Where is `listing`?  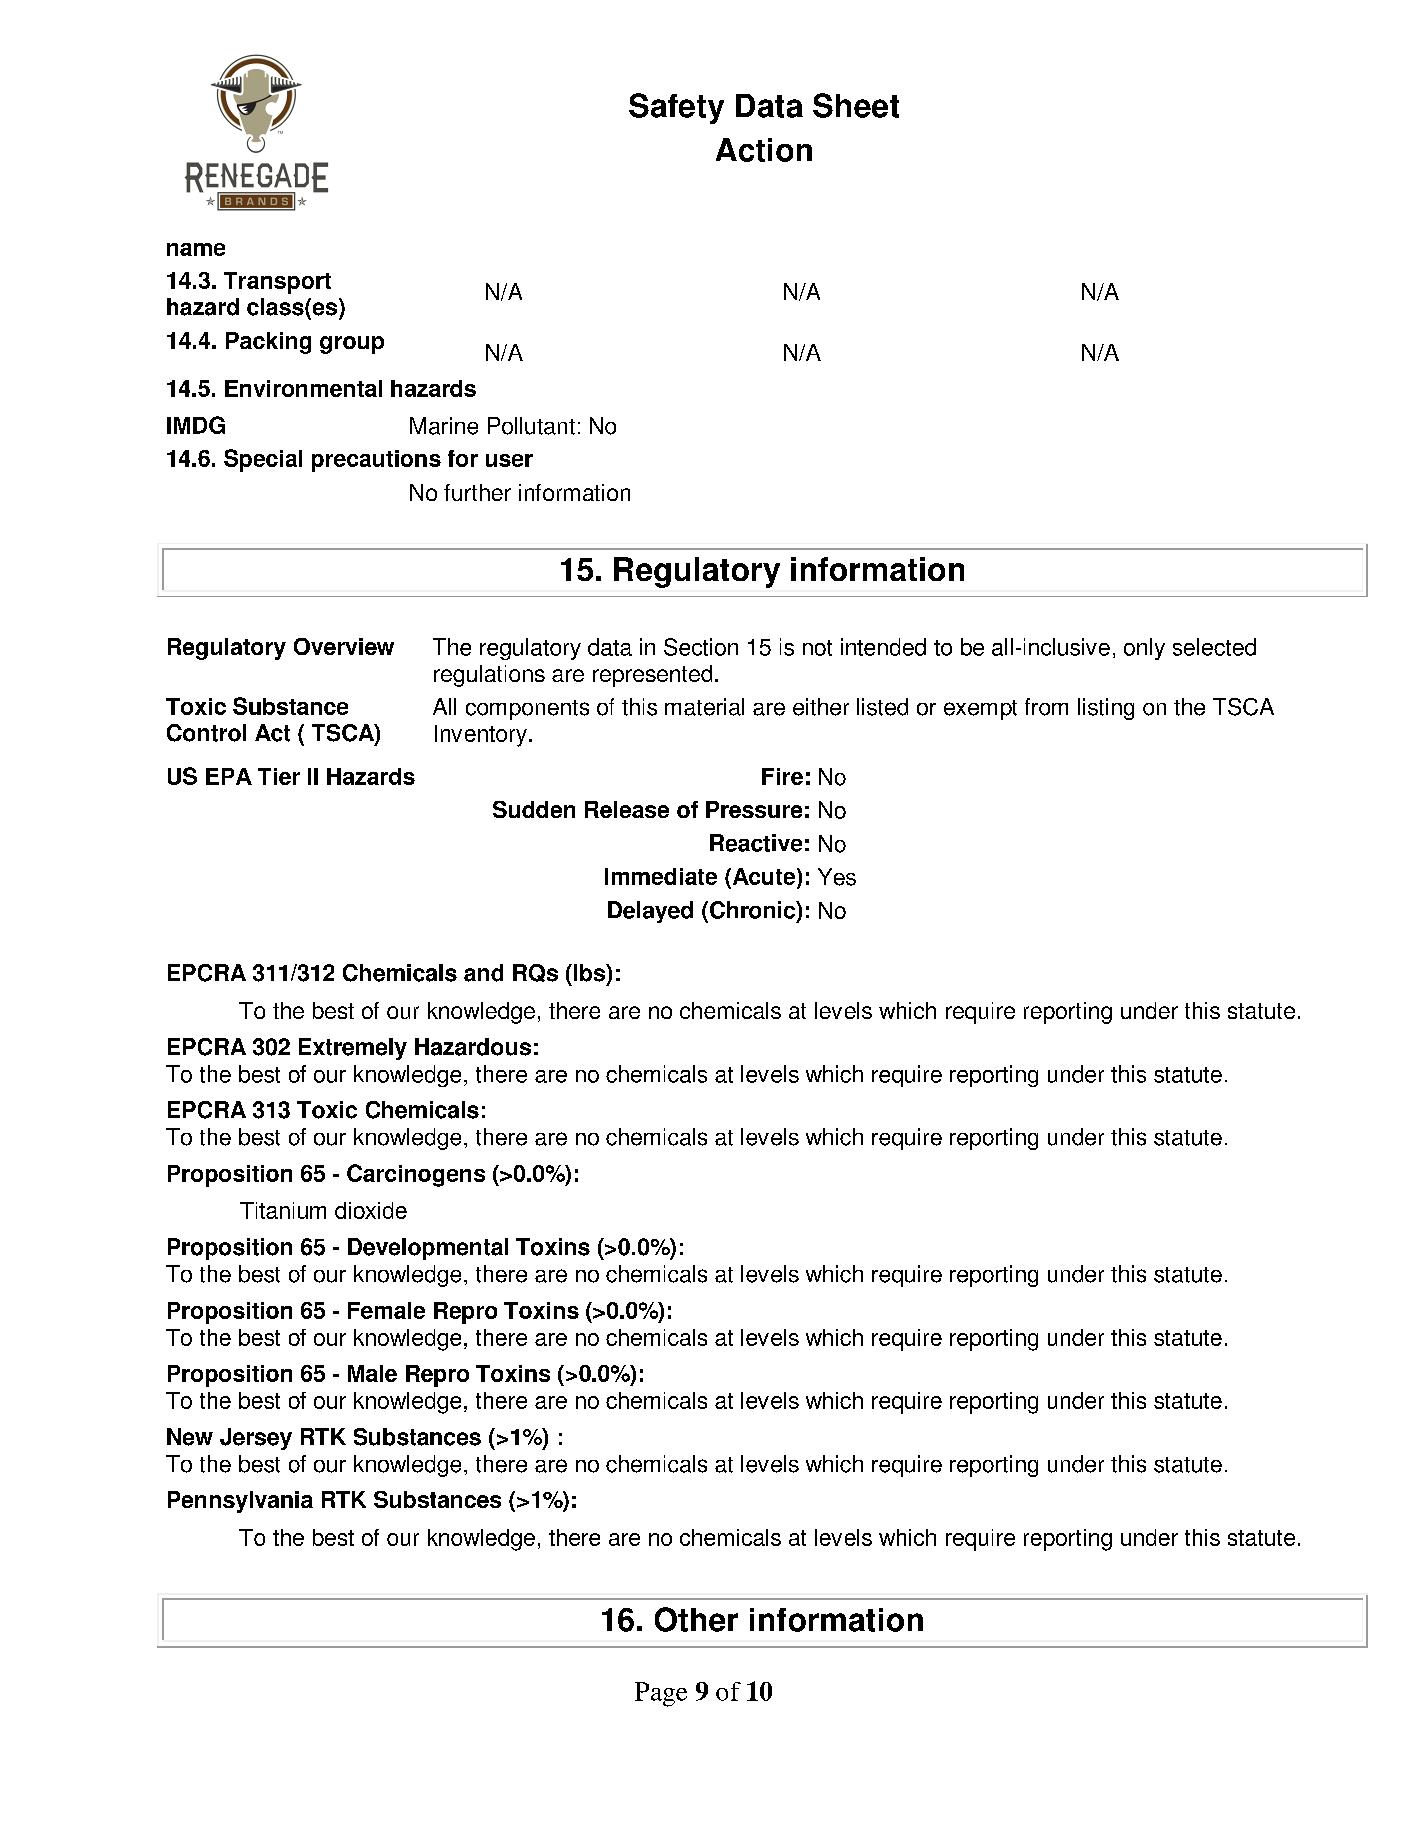 listing is located at coordinates (1106, 709).
